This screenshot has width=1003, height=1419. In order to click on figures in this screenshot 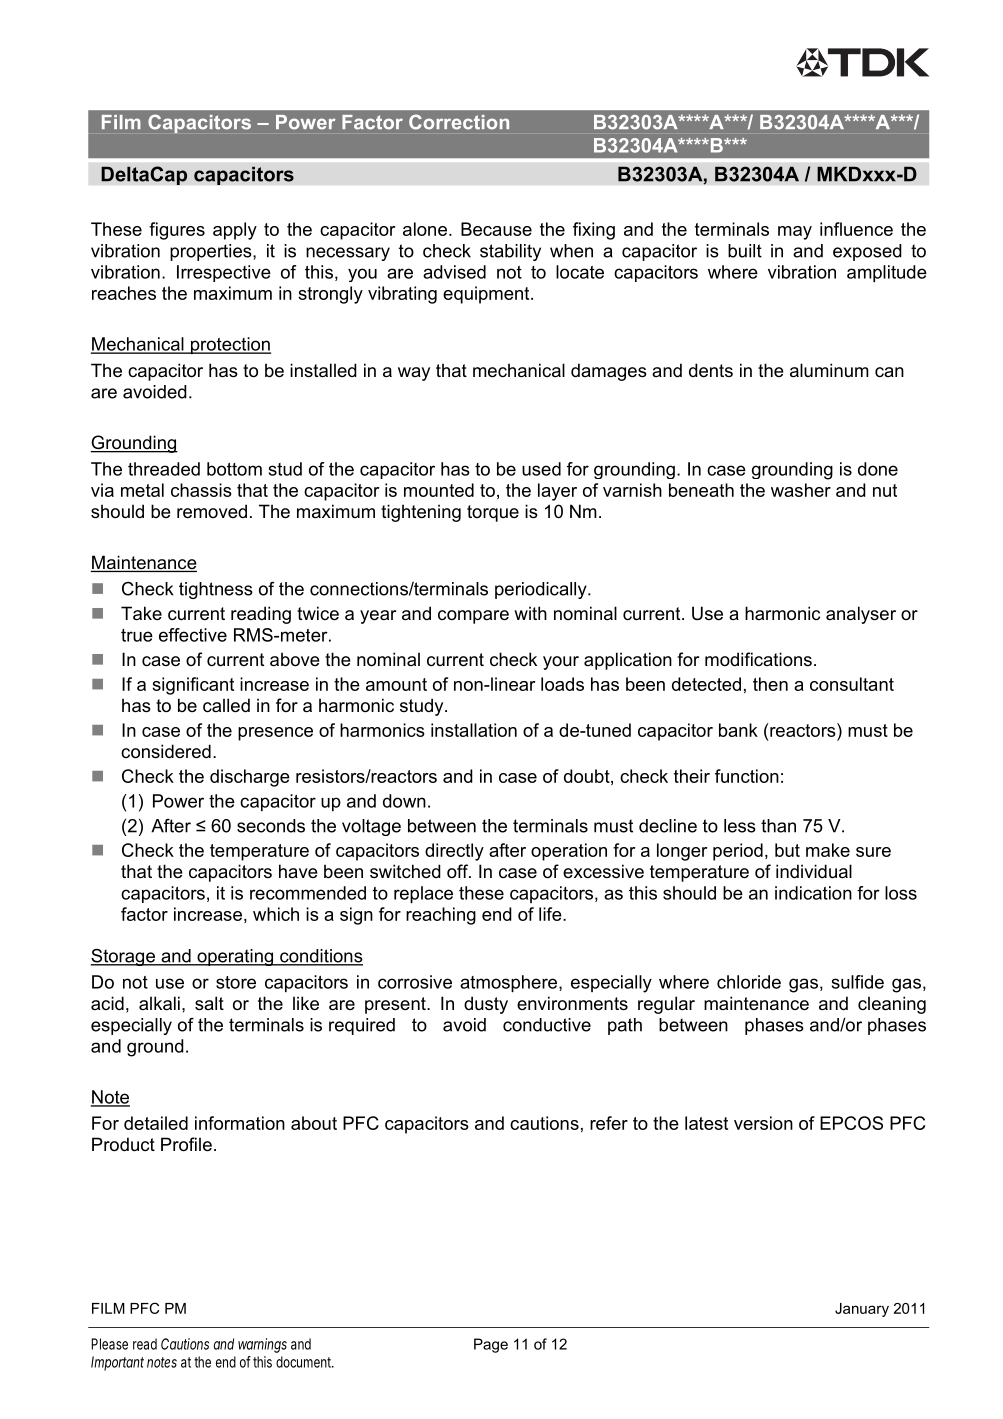, I will do `click(177, 231)`.
